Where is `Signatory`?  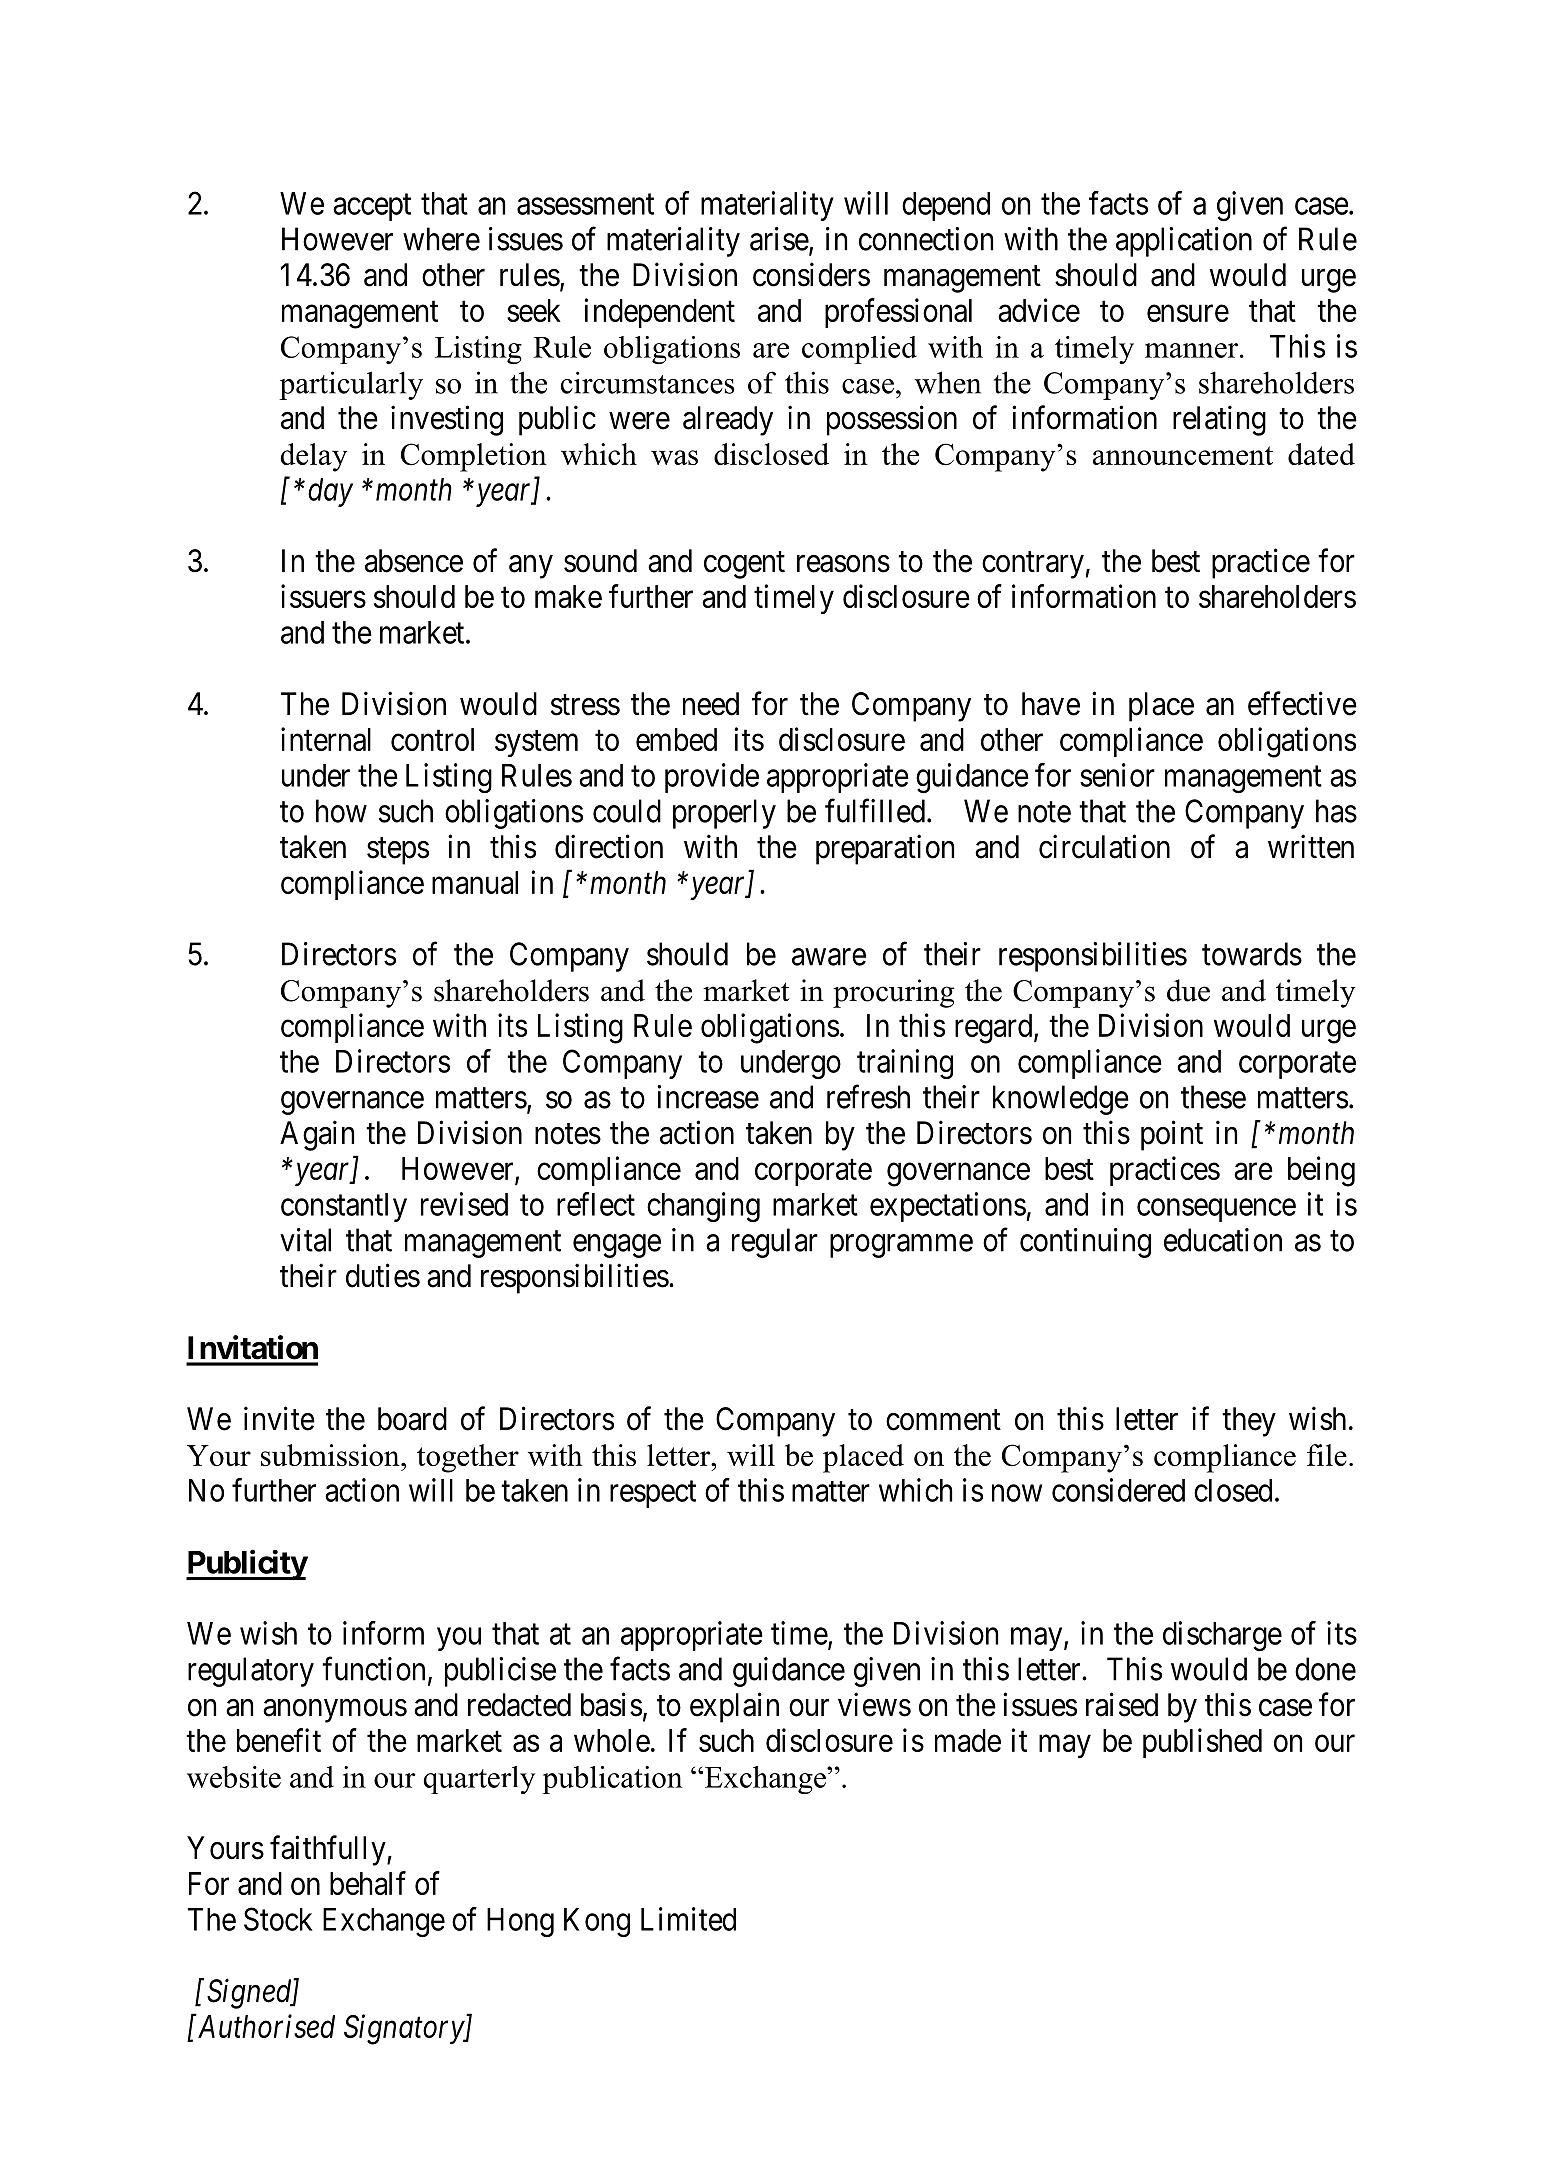 Signatory is located at coordinates (405, 2030).
